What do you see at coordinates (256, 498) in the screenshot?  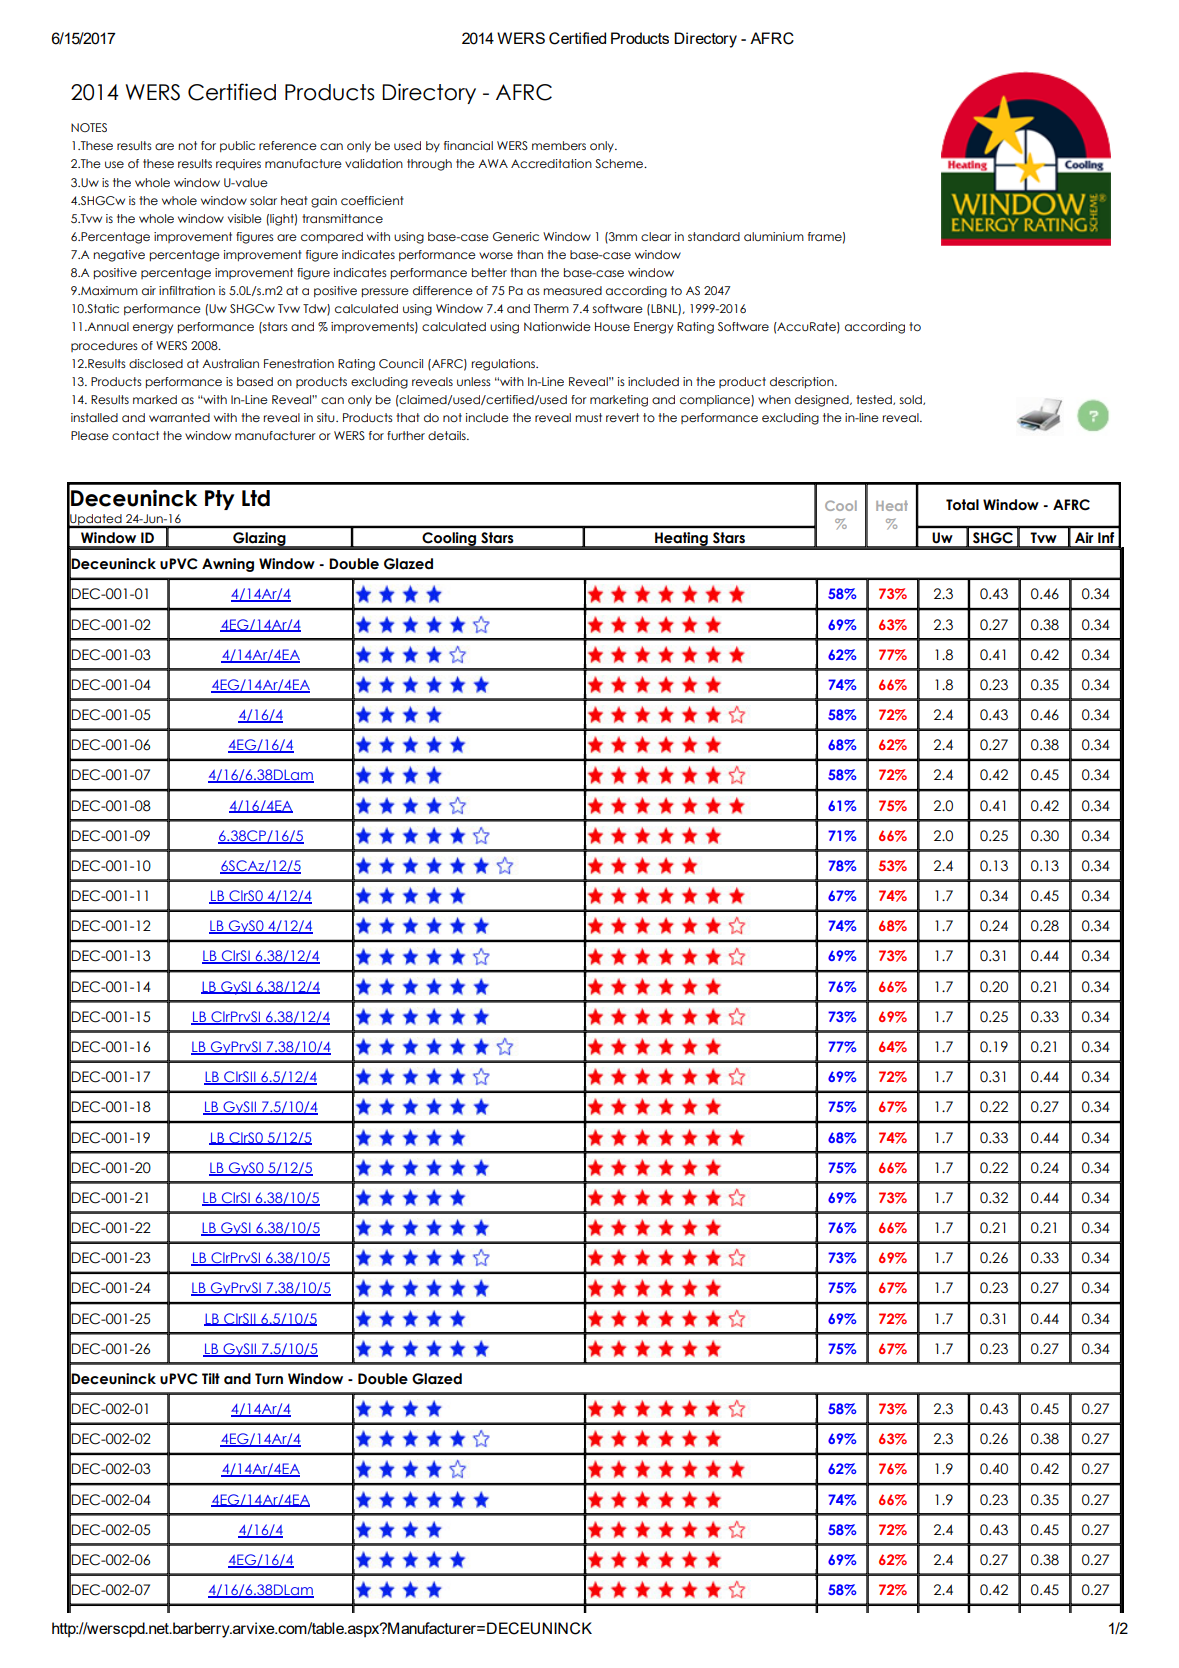 I see `Ltd` at bounding box center [256, 498].
